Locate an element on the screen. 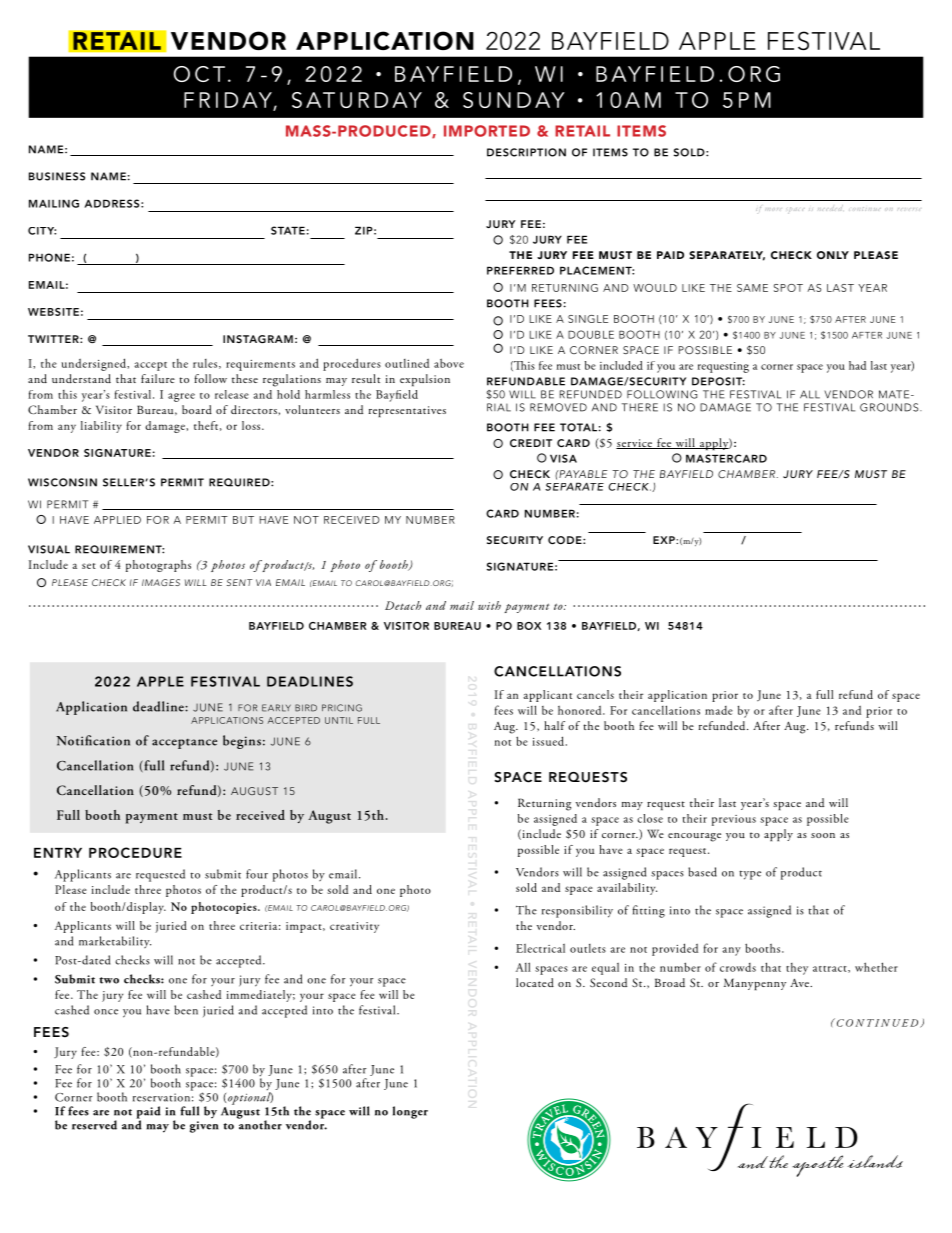 Image resolution: width=952 pixels, height=1233 pixels. needed is located at coordinates (830, 208).
